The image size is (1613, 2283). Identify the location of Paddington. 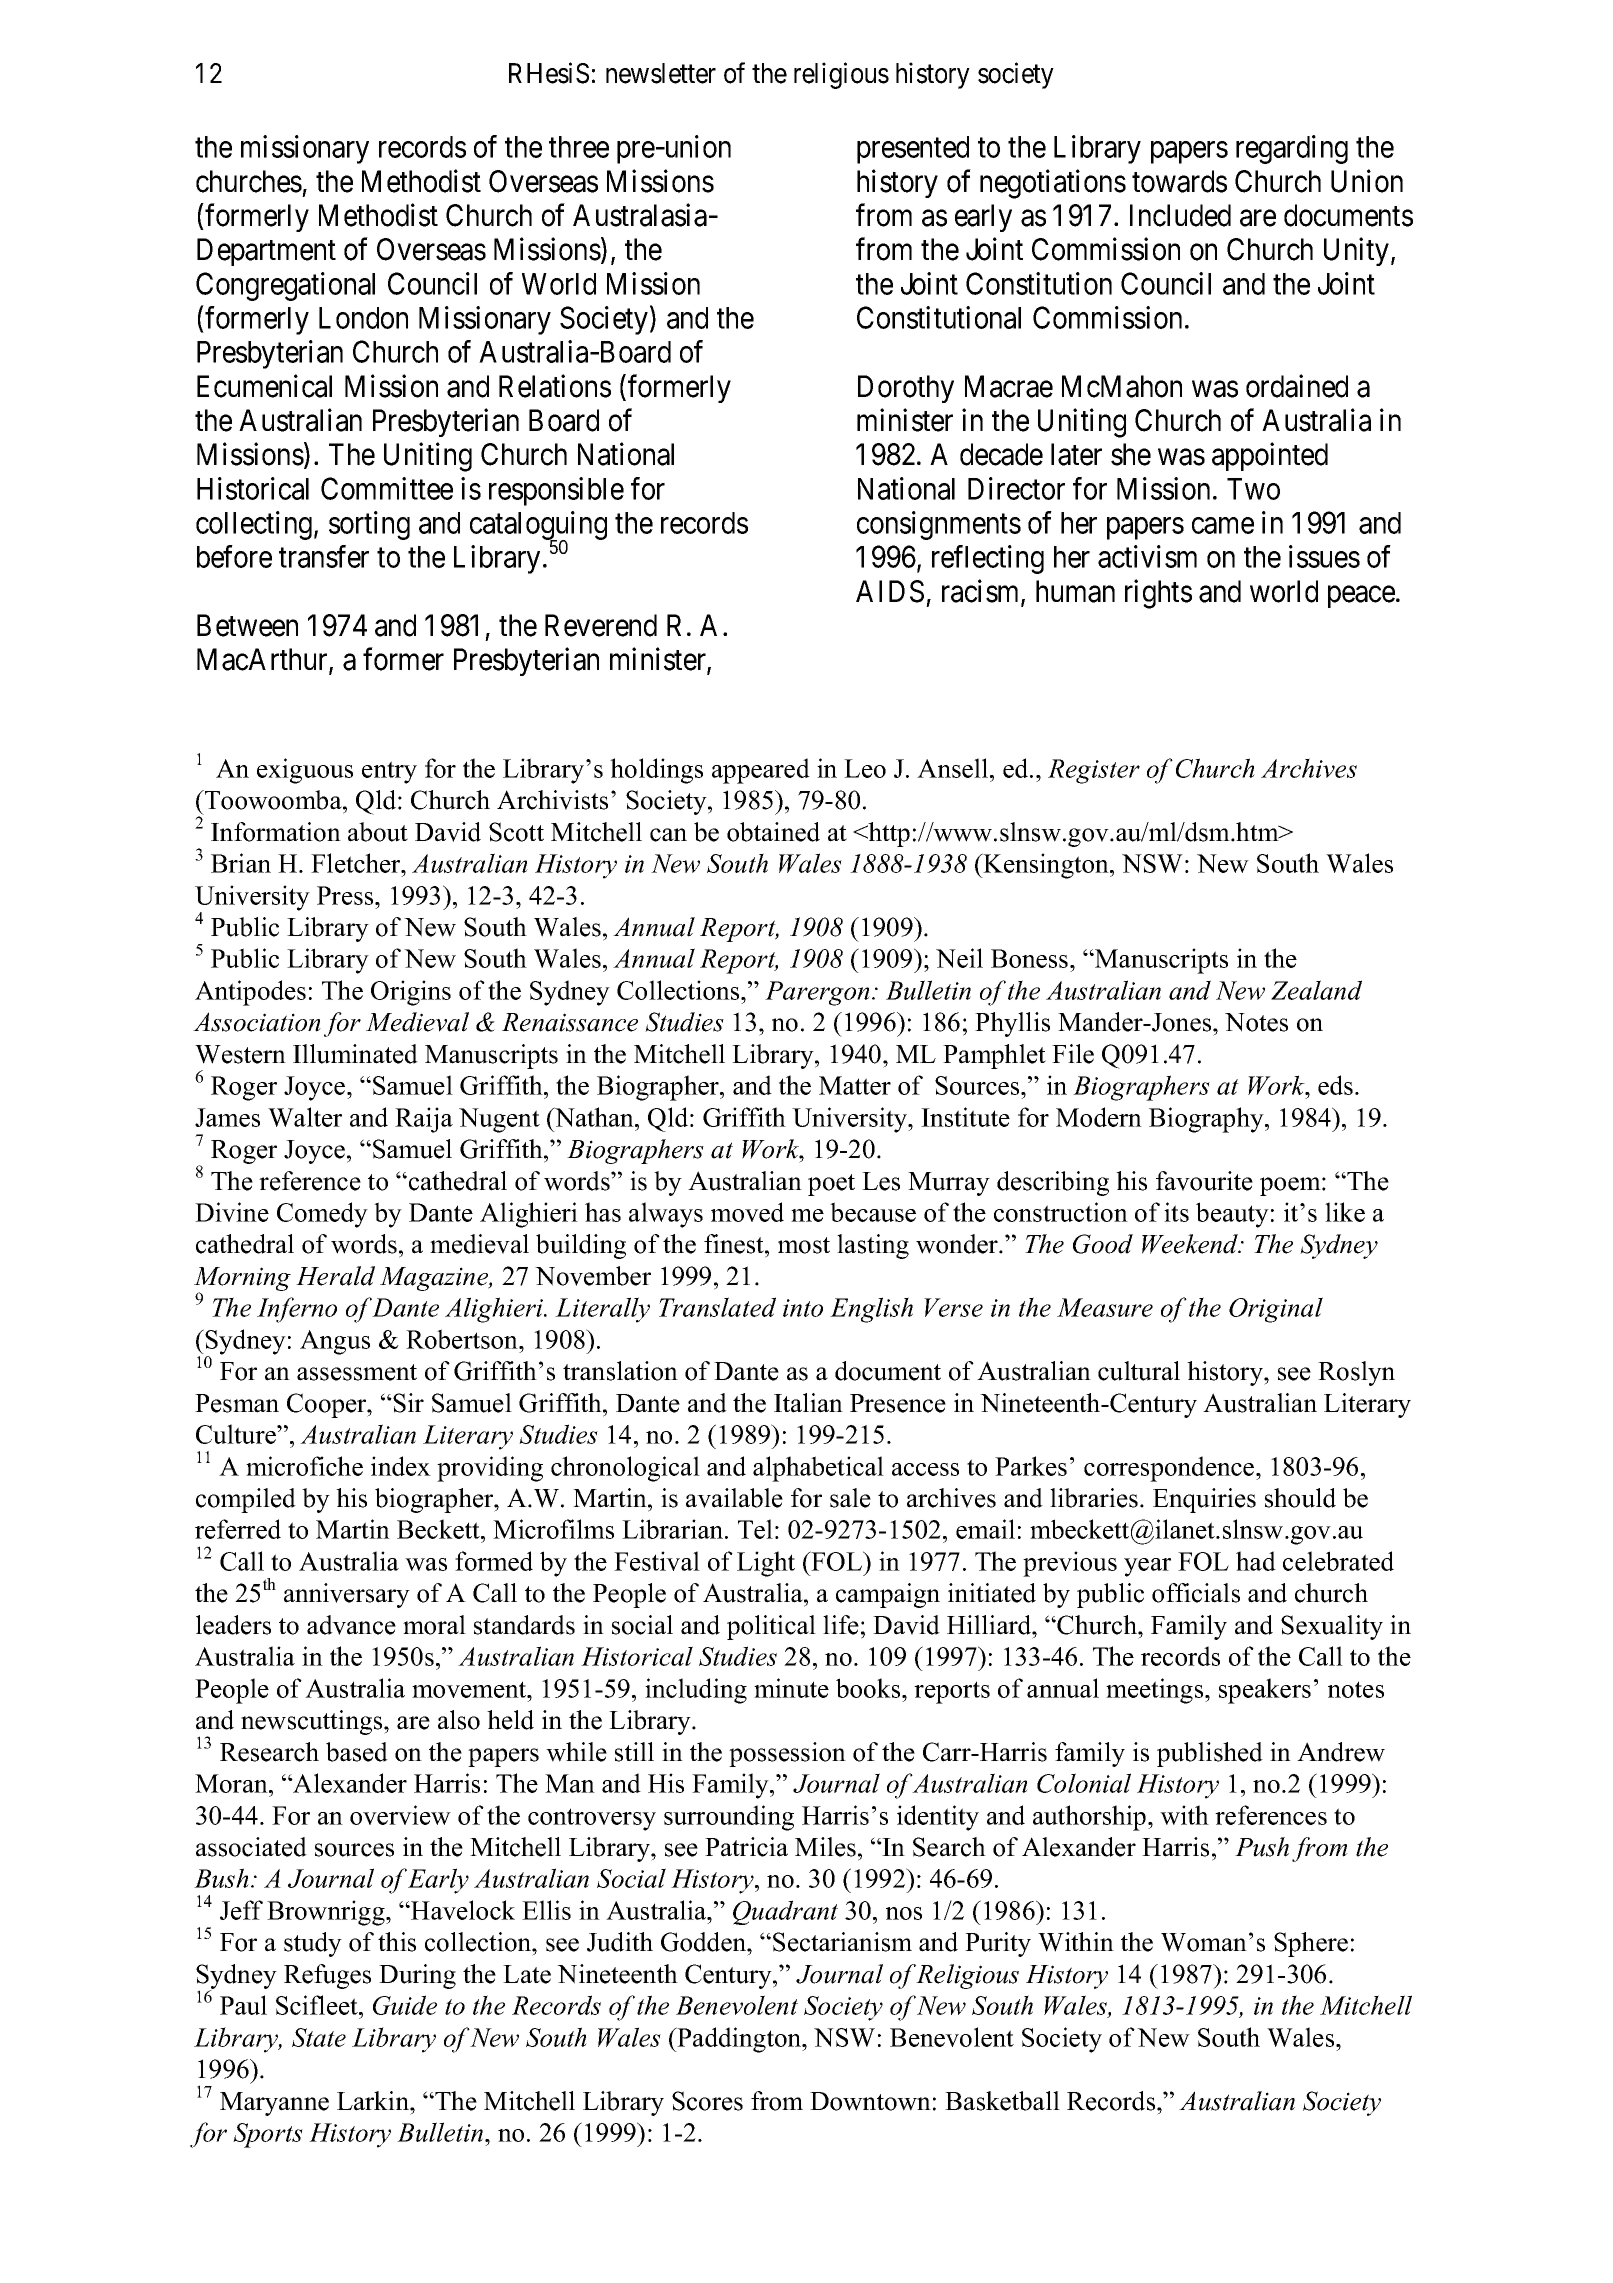
(739, 2040).
